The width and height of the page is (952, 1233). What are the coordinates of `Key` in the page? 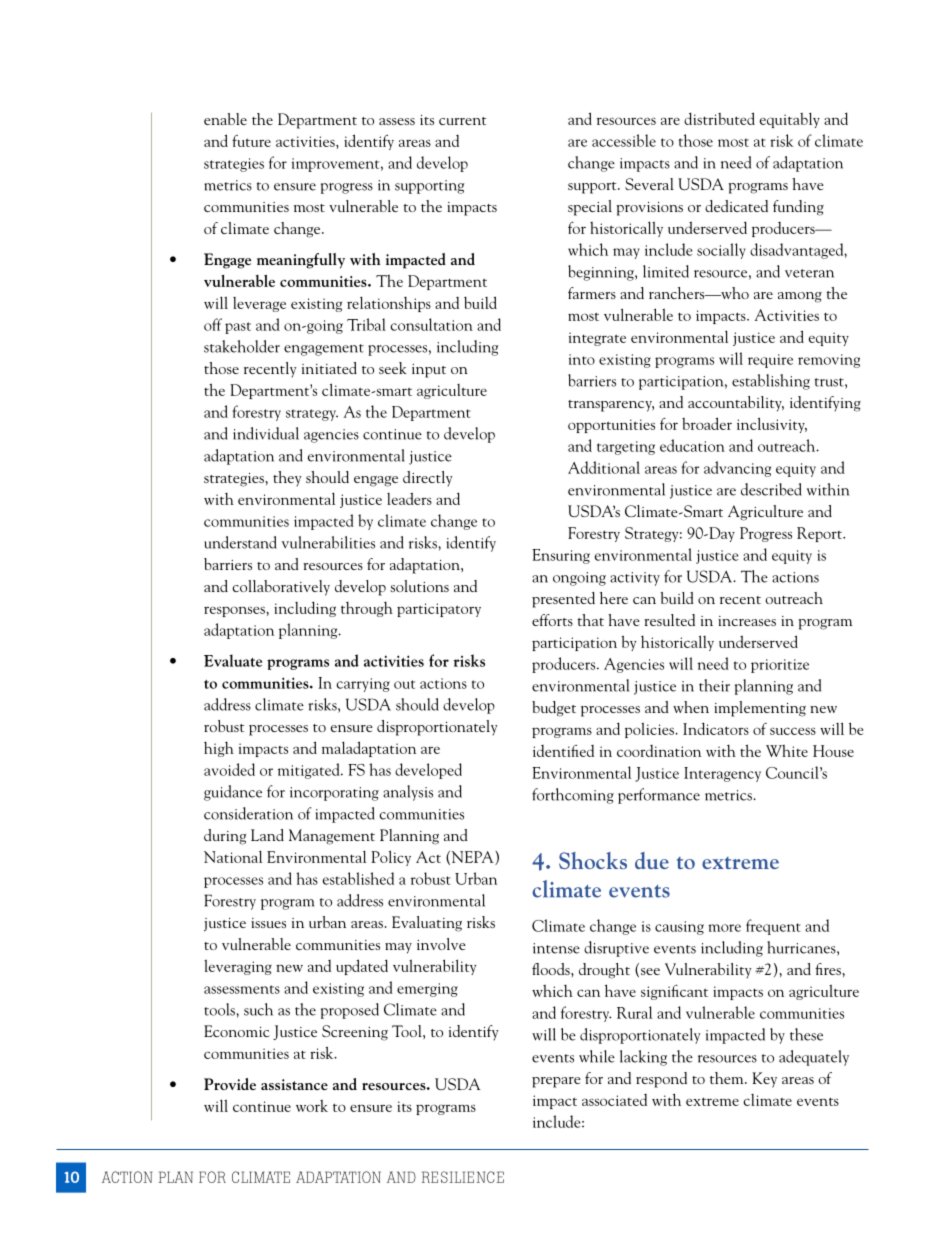 It's located at (764, 1080).
